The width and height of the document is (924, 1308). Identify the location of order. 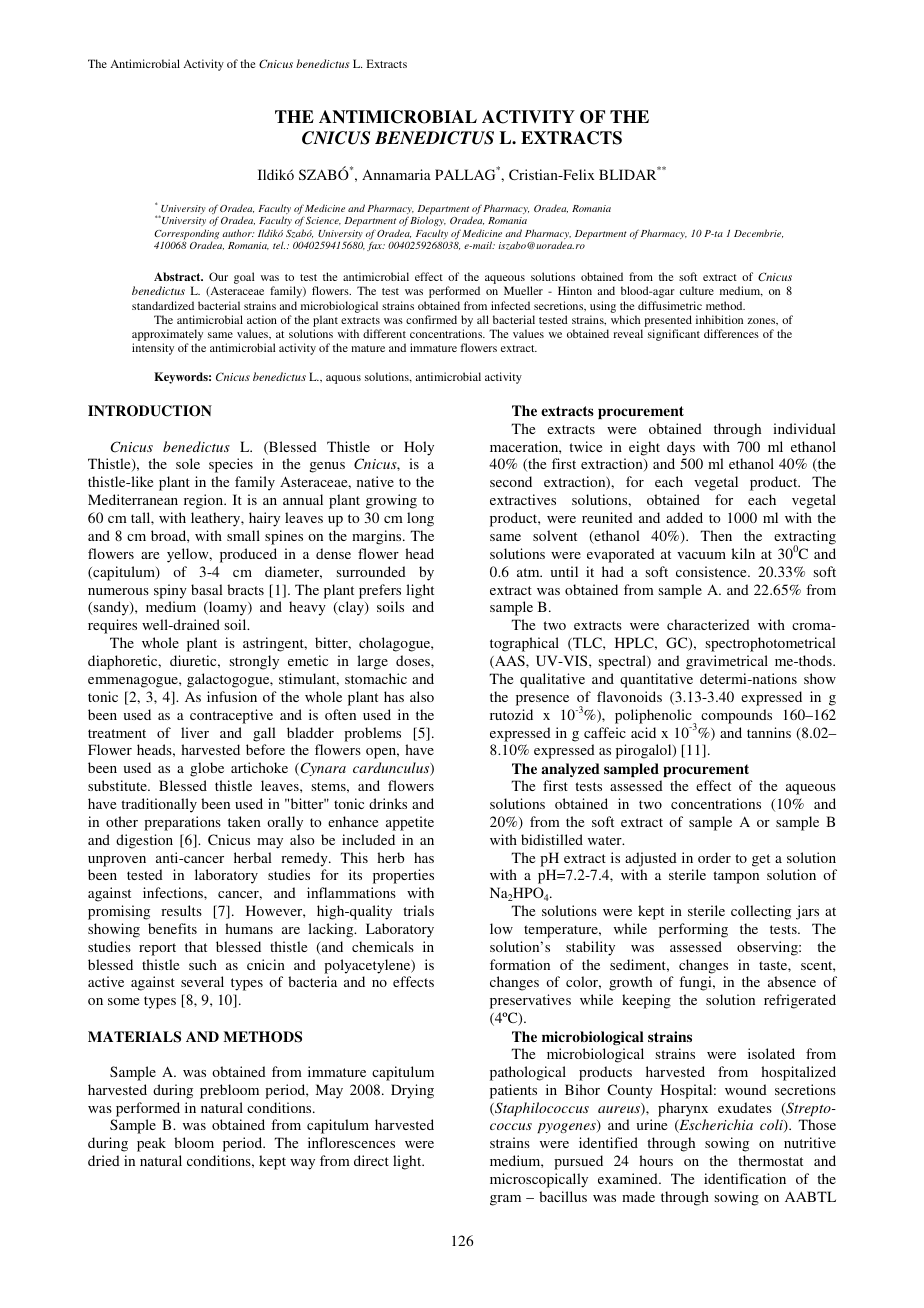
(714, 857).
